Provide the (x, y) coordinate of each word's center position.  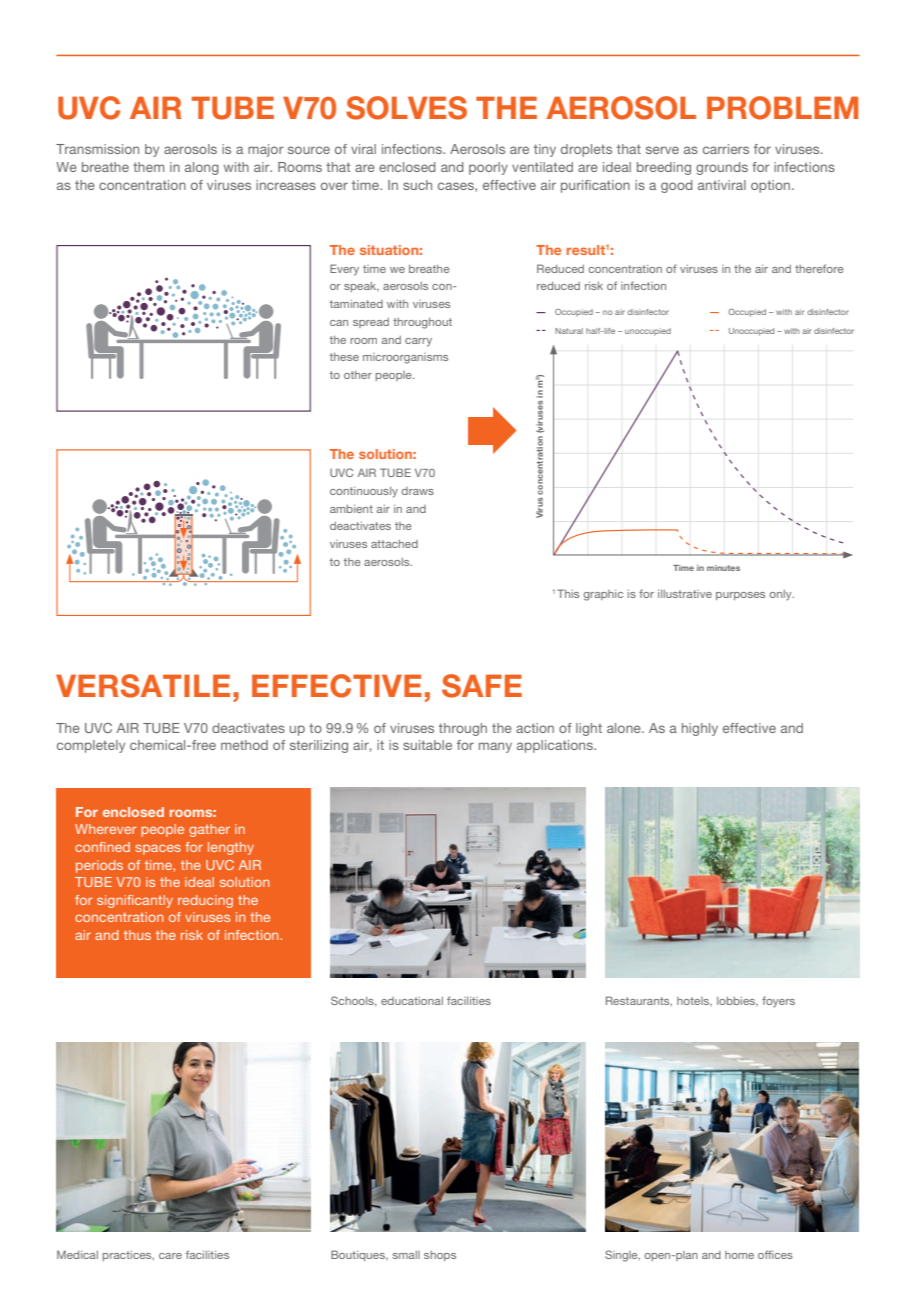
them (148, 167)
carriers (726, 149)
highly (700, 729)
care (170, 1256)
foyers (778, 1002)
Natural (569, 331)
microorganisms (405, 358)
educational (412, 1001)
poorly (488, 168)
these (344, 357)
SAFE (482, 686)
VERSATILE (143, 686)
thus (137, 935)
